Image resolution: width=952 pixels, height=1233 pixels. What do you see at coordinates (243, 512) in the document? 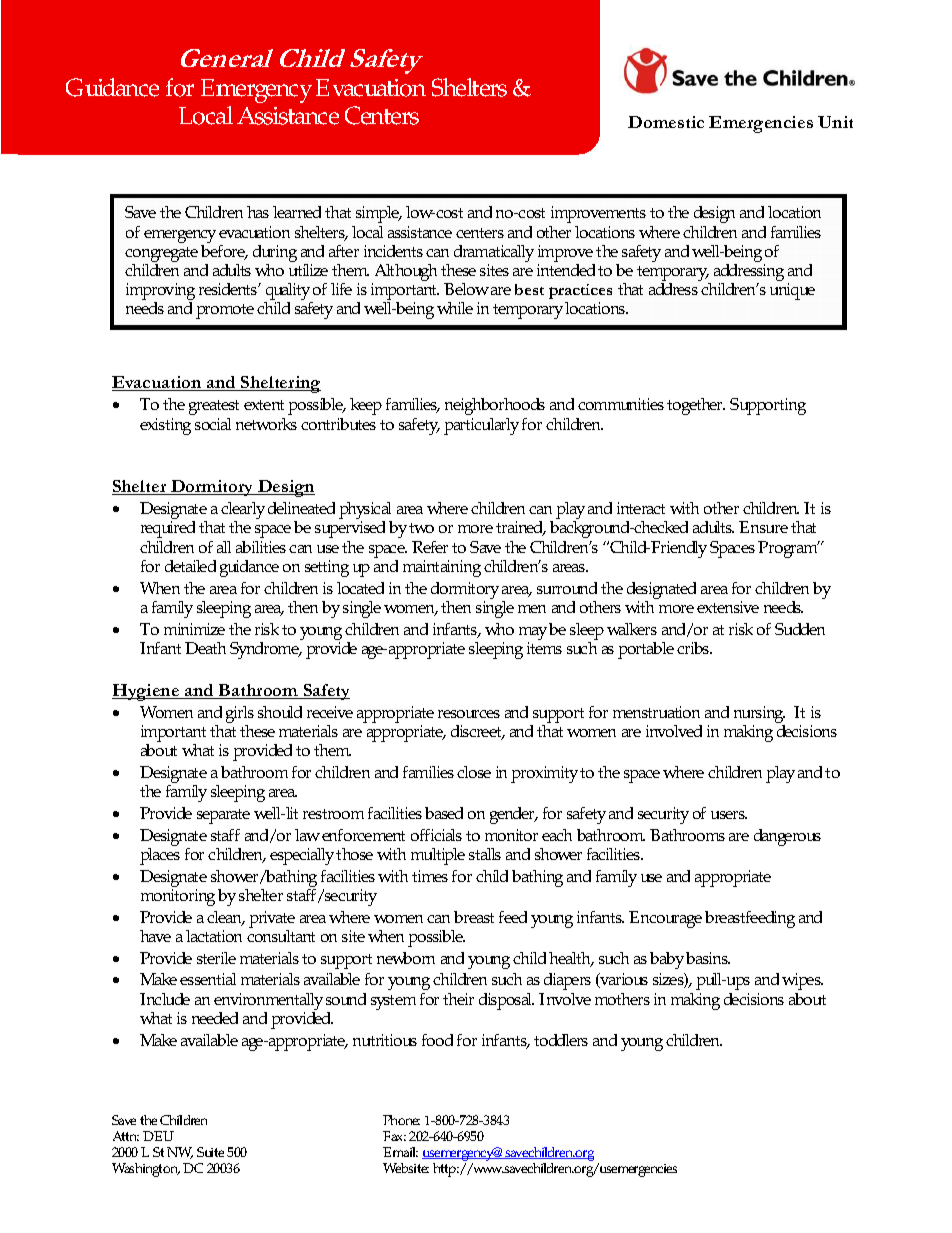
I see `clearly` at bounding box center [243, 512].
